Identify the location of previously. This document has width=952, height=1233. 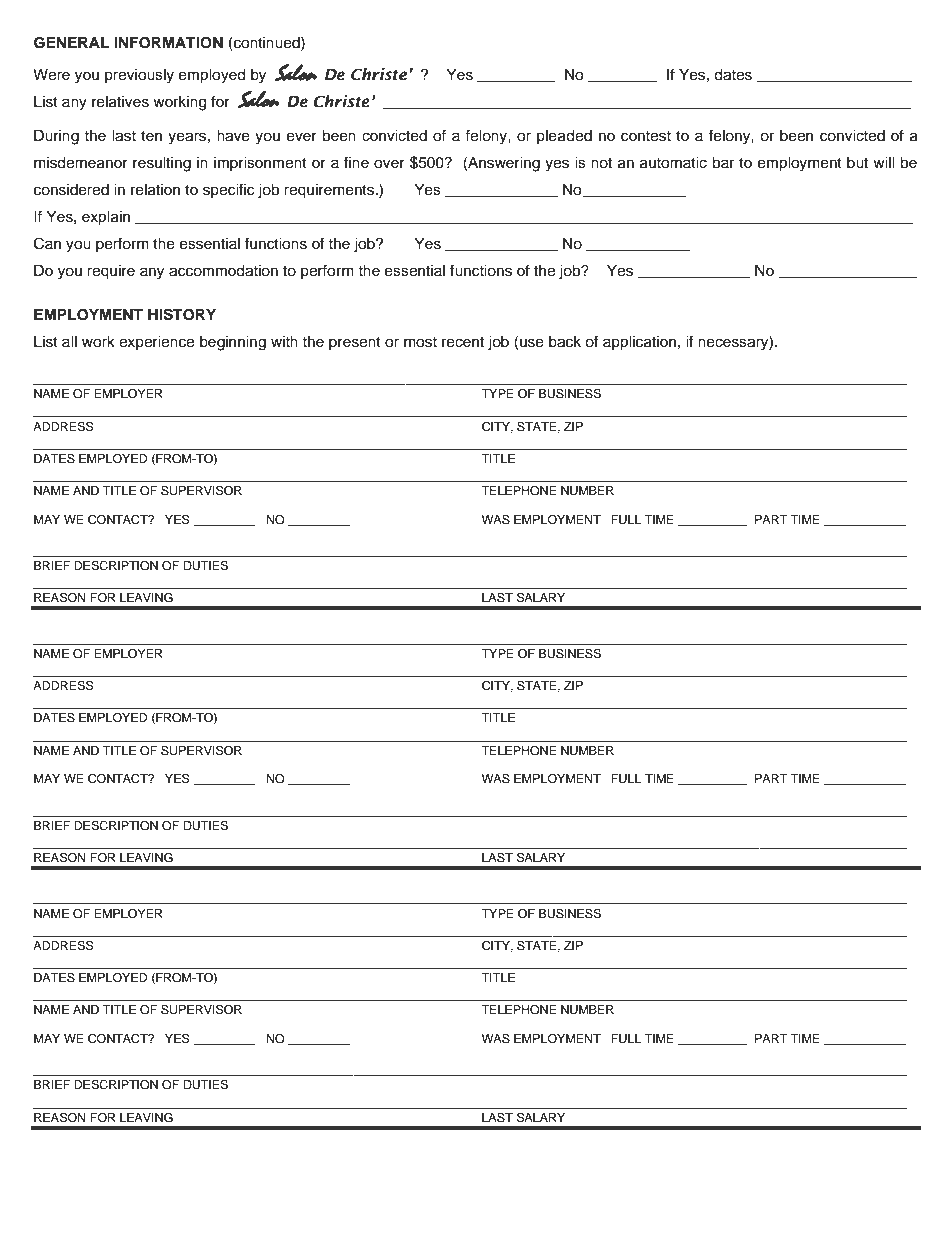
(139, 76).
